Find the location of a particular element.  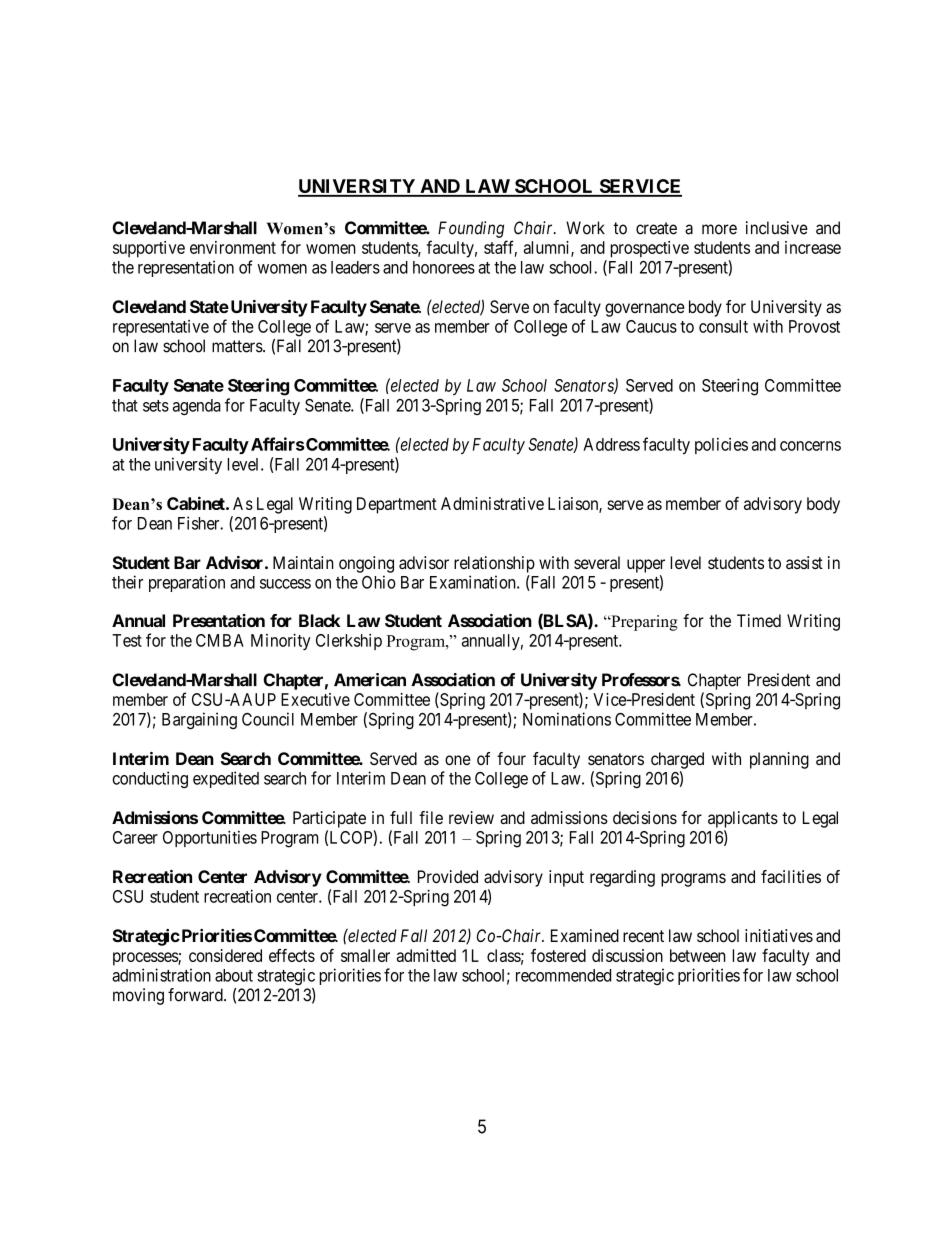

policies is located at coordinates (721, 446).
